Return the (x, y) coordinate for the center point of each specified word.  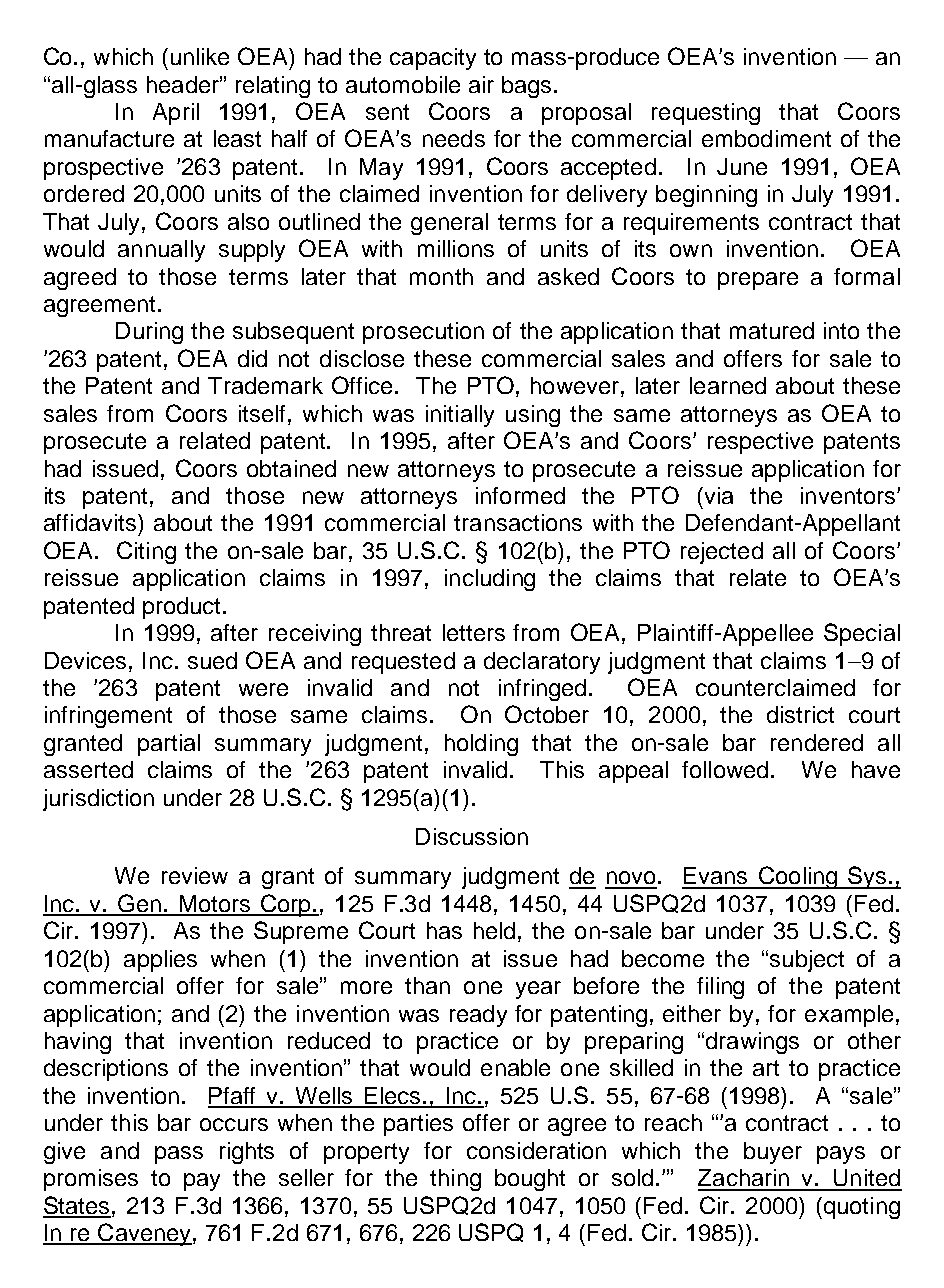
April (176, 114)
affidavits (91, 522)
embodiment (766, 138)
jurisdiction (98, 800)
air (481, 84)
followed (725, 769)
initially (460, 416)
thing (455, 1180)
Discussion (472, 836)
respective (760, 443)
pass (179, 1155)
